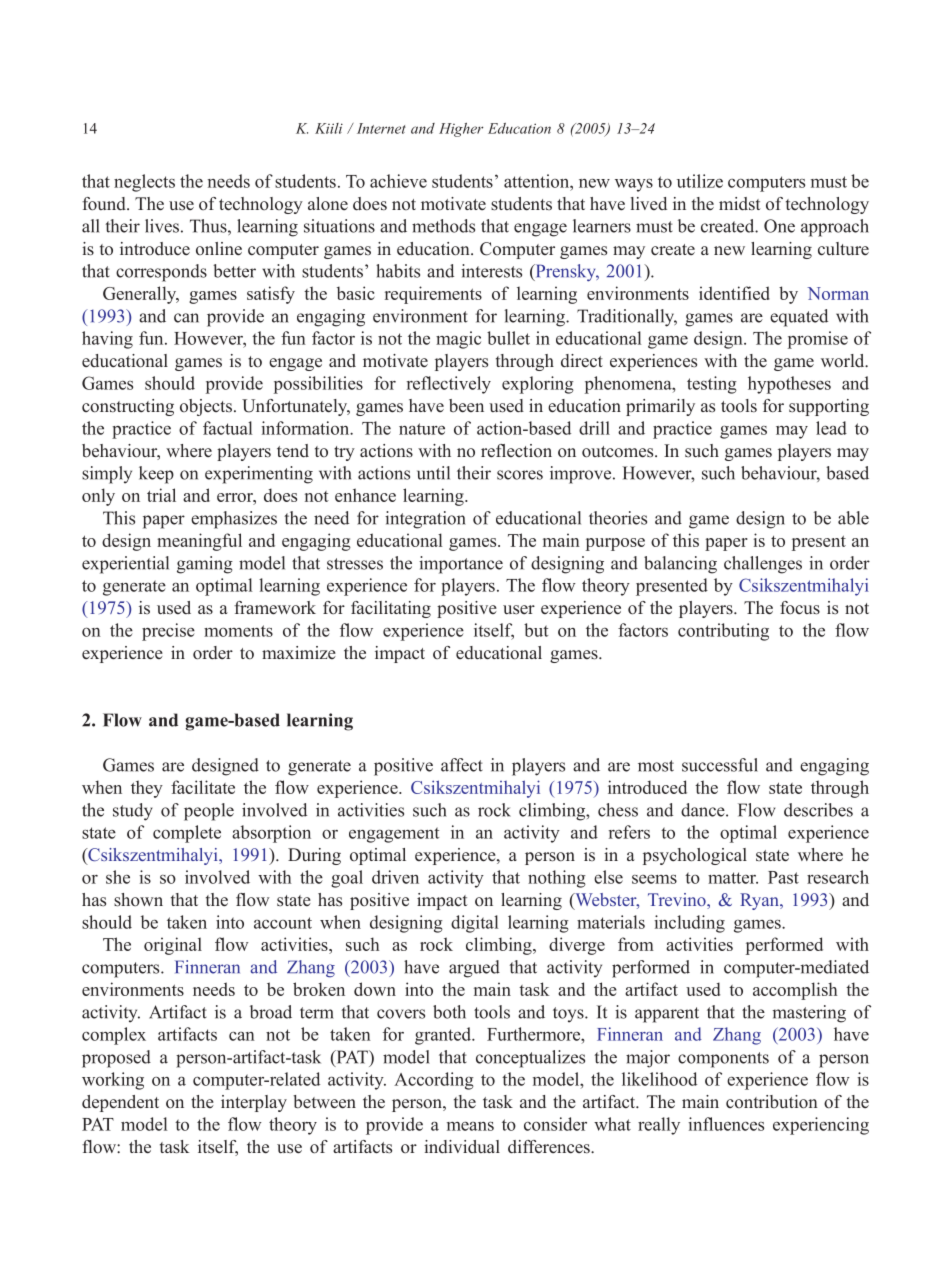 The height and width of the screenshot is (1288, 943). I want to click on contributing, so click(723, 632).
